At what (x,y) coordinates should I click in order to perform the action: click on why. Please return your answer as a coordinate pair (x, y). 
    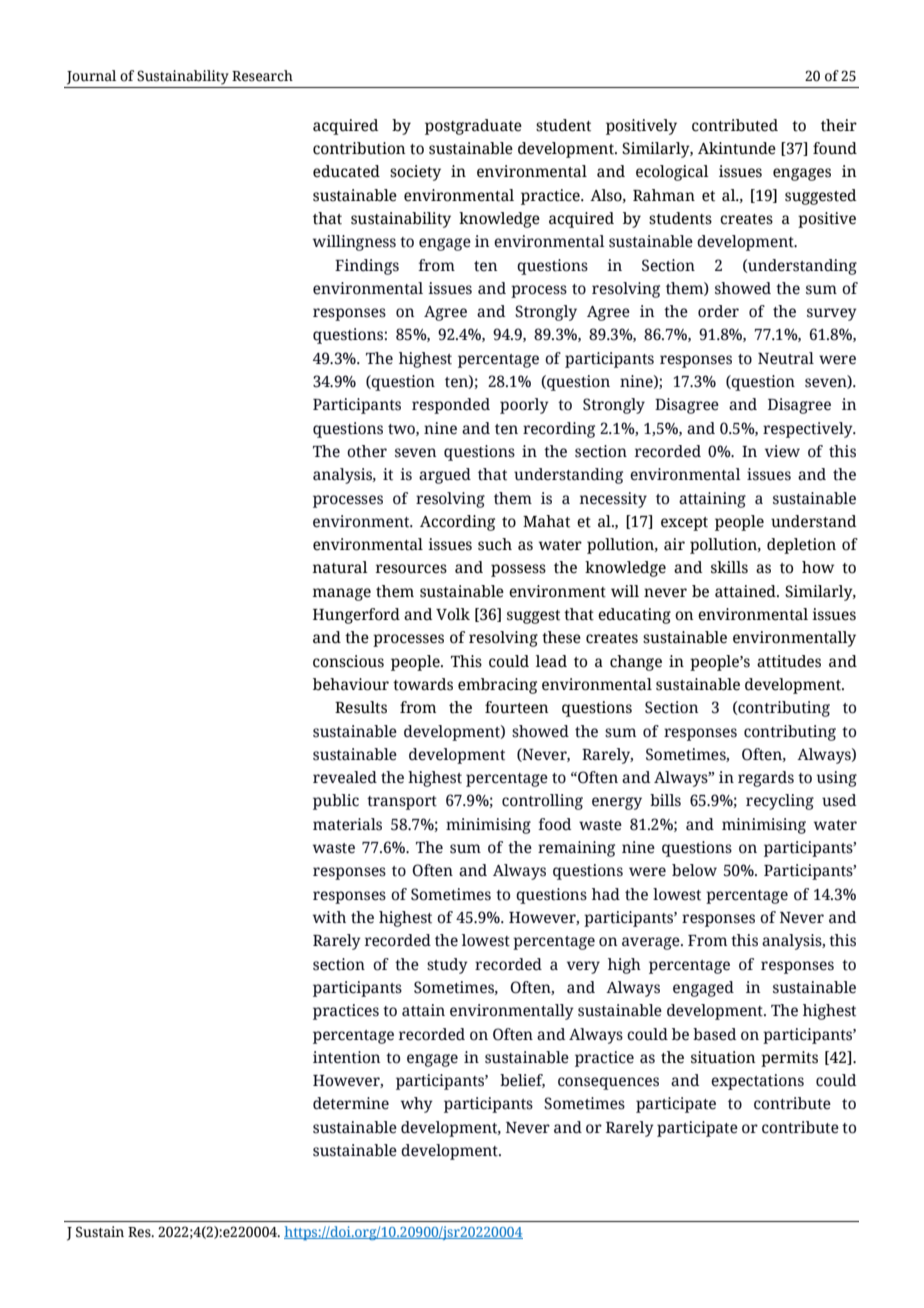
    Looking at the image, I should click on (417, 1105).
